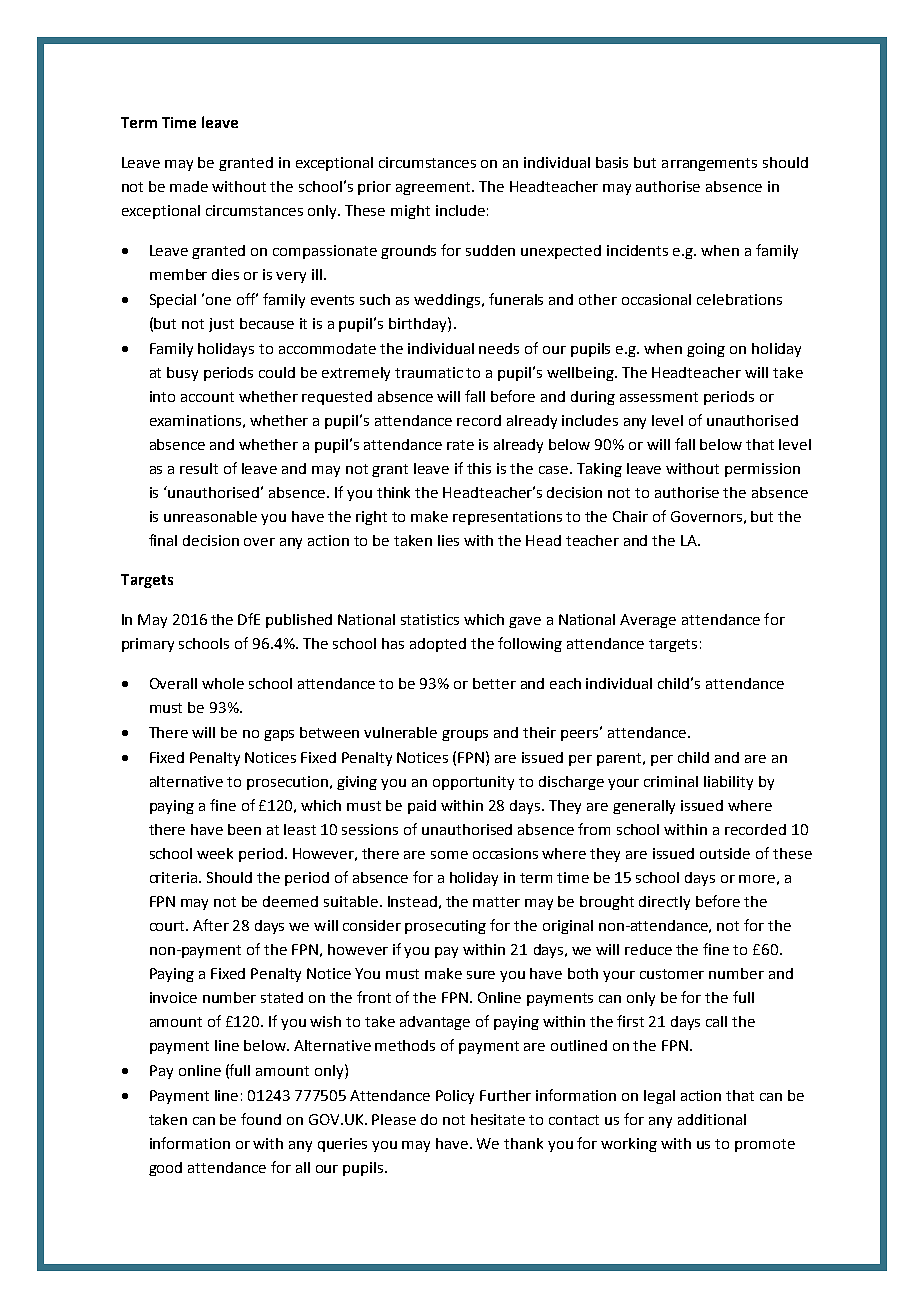  Describe the element at coordinates (189, 186) in the document. I see `made` at that location.
